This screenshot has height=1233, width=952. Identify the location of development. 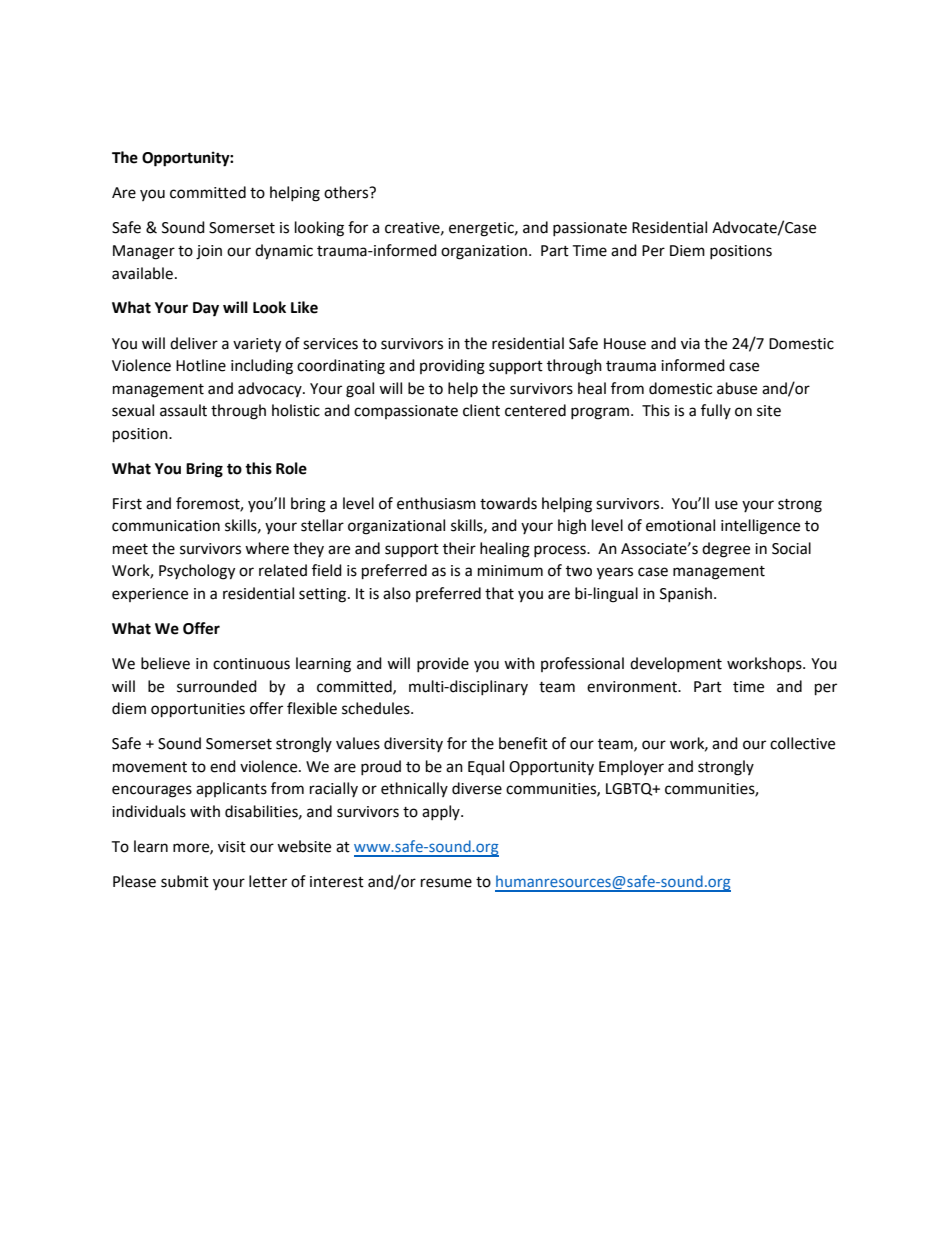
(676, 664).
